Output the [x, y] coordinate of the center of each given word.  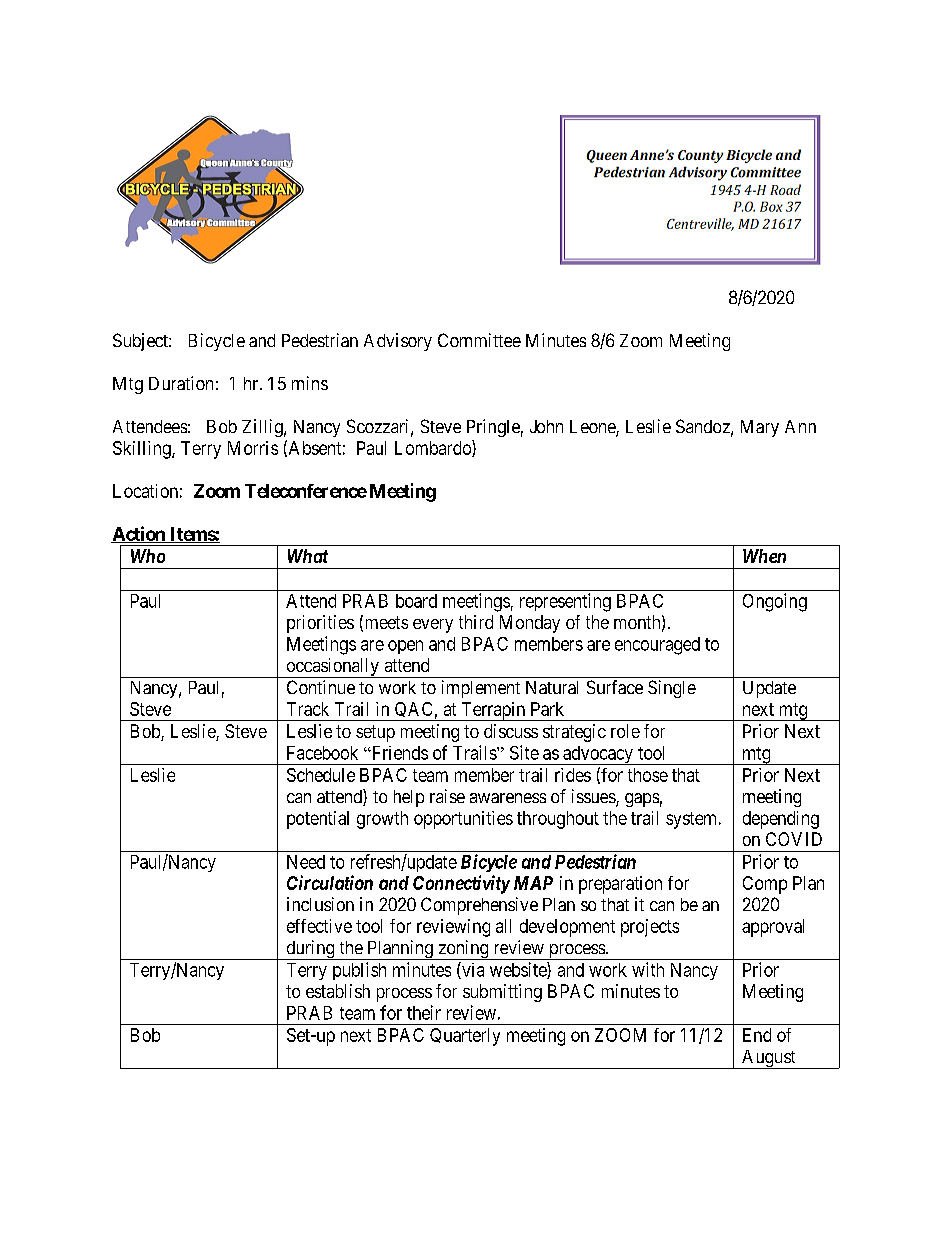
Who [148, 556]
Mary [760, 428]
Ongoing [775, 602]
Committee [479, 340]
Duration [181, 383]
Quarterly [465, 1037]
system [693, 820]
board [416, 601]
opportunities [463, 820]
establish [338, 991]
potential [318, 820]
